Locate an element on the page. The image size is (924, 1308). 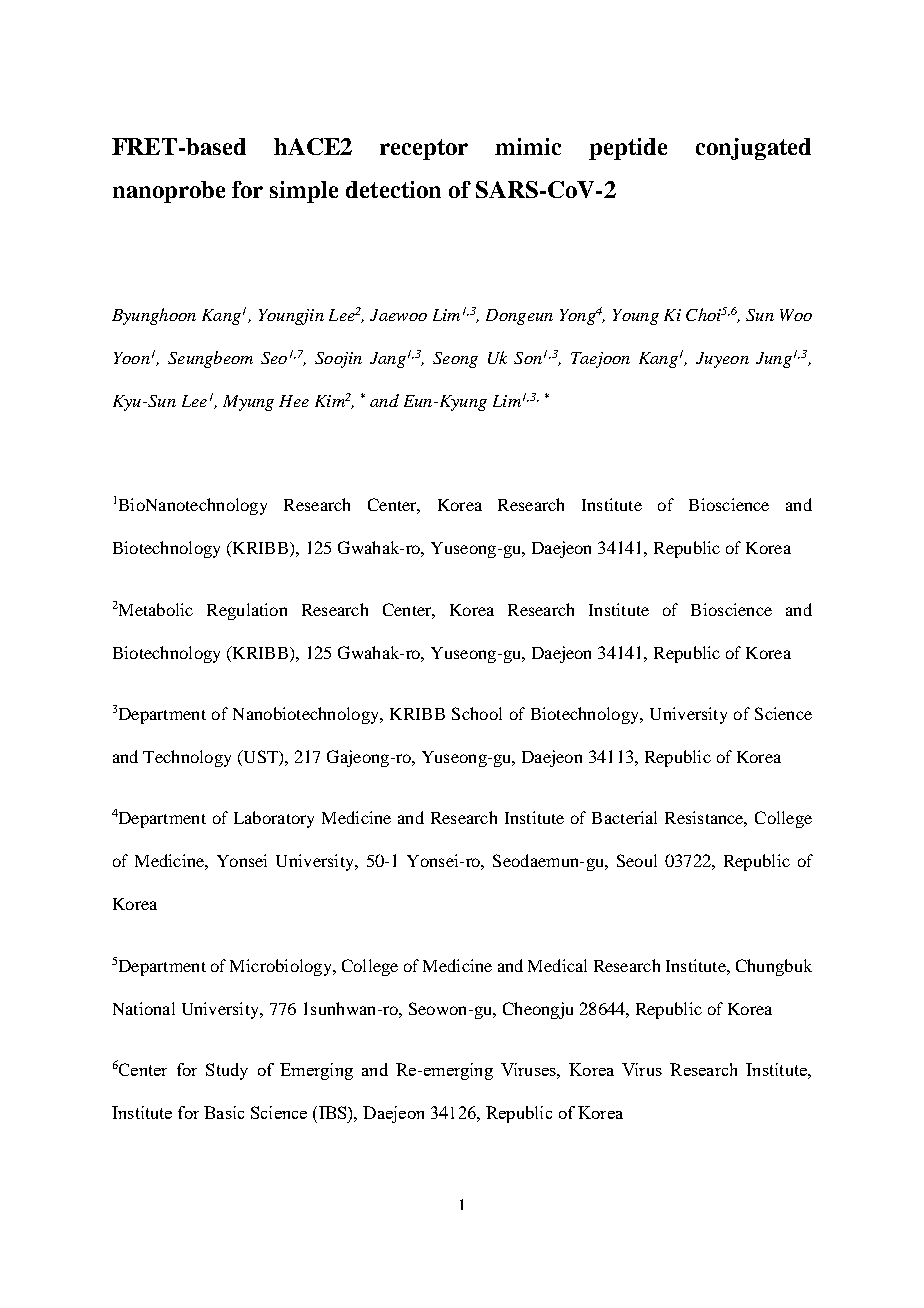
Bacterial is located at coordinates (624, 817).
